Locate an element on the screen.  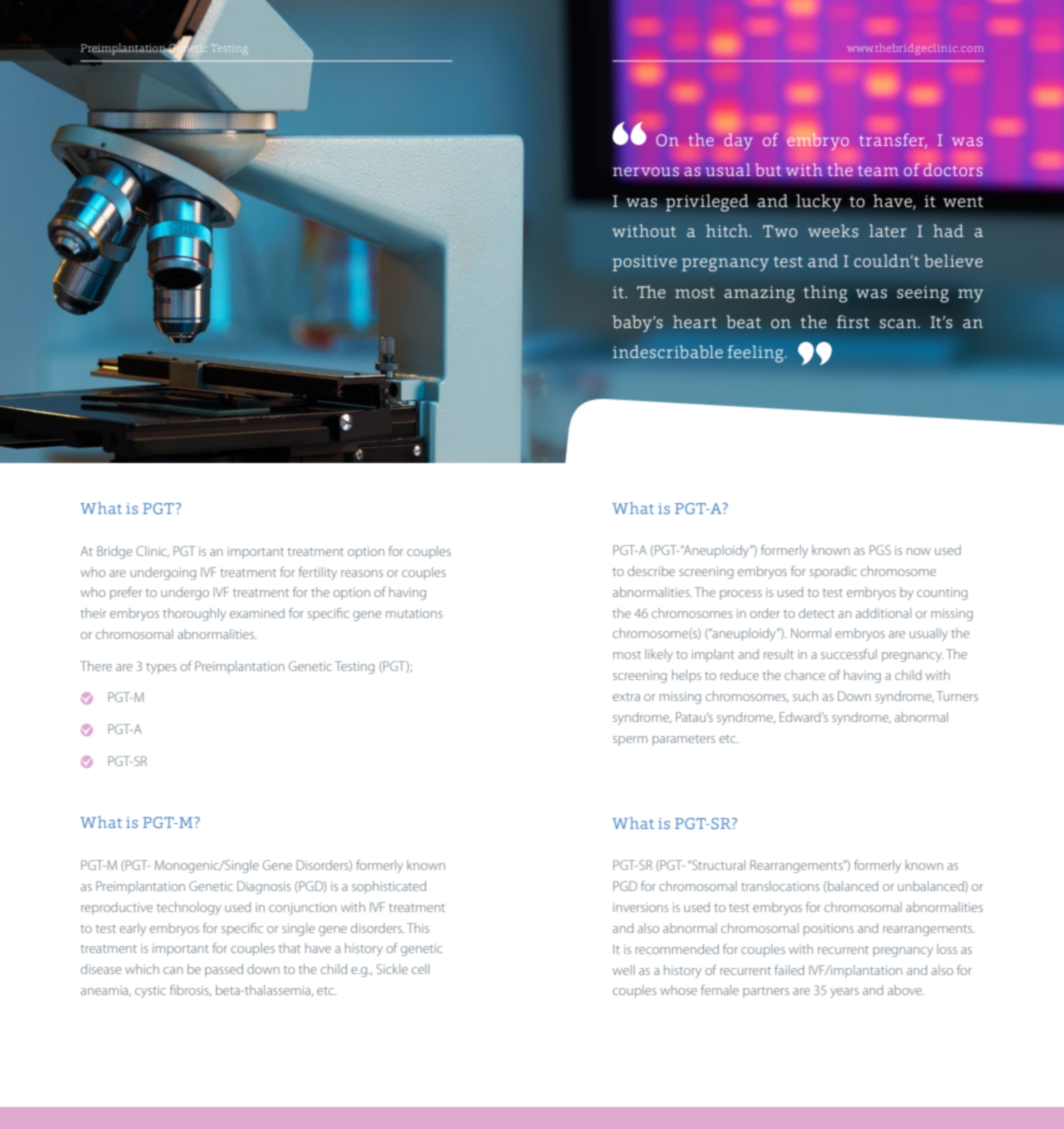
team is located at coordinates (878, 170).
